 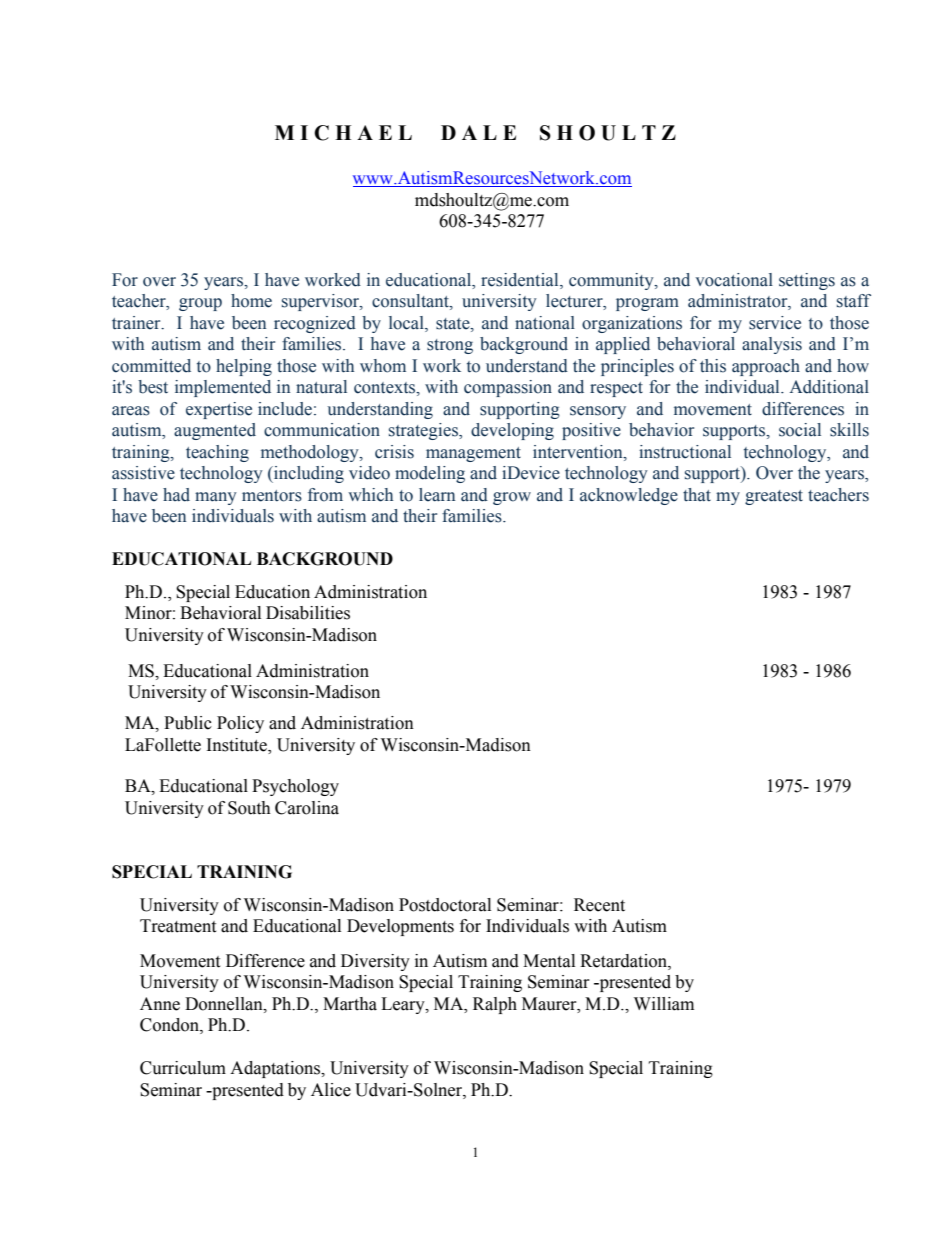 What do you see at coordinates (183, 1068) in the document?
I see `Curriculum` at bounding box center [183, 1068].
